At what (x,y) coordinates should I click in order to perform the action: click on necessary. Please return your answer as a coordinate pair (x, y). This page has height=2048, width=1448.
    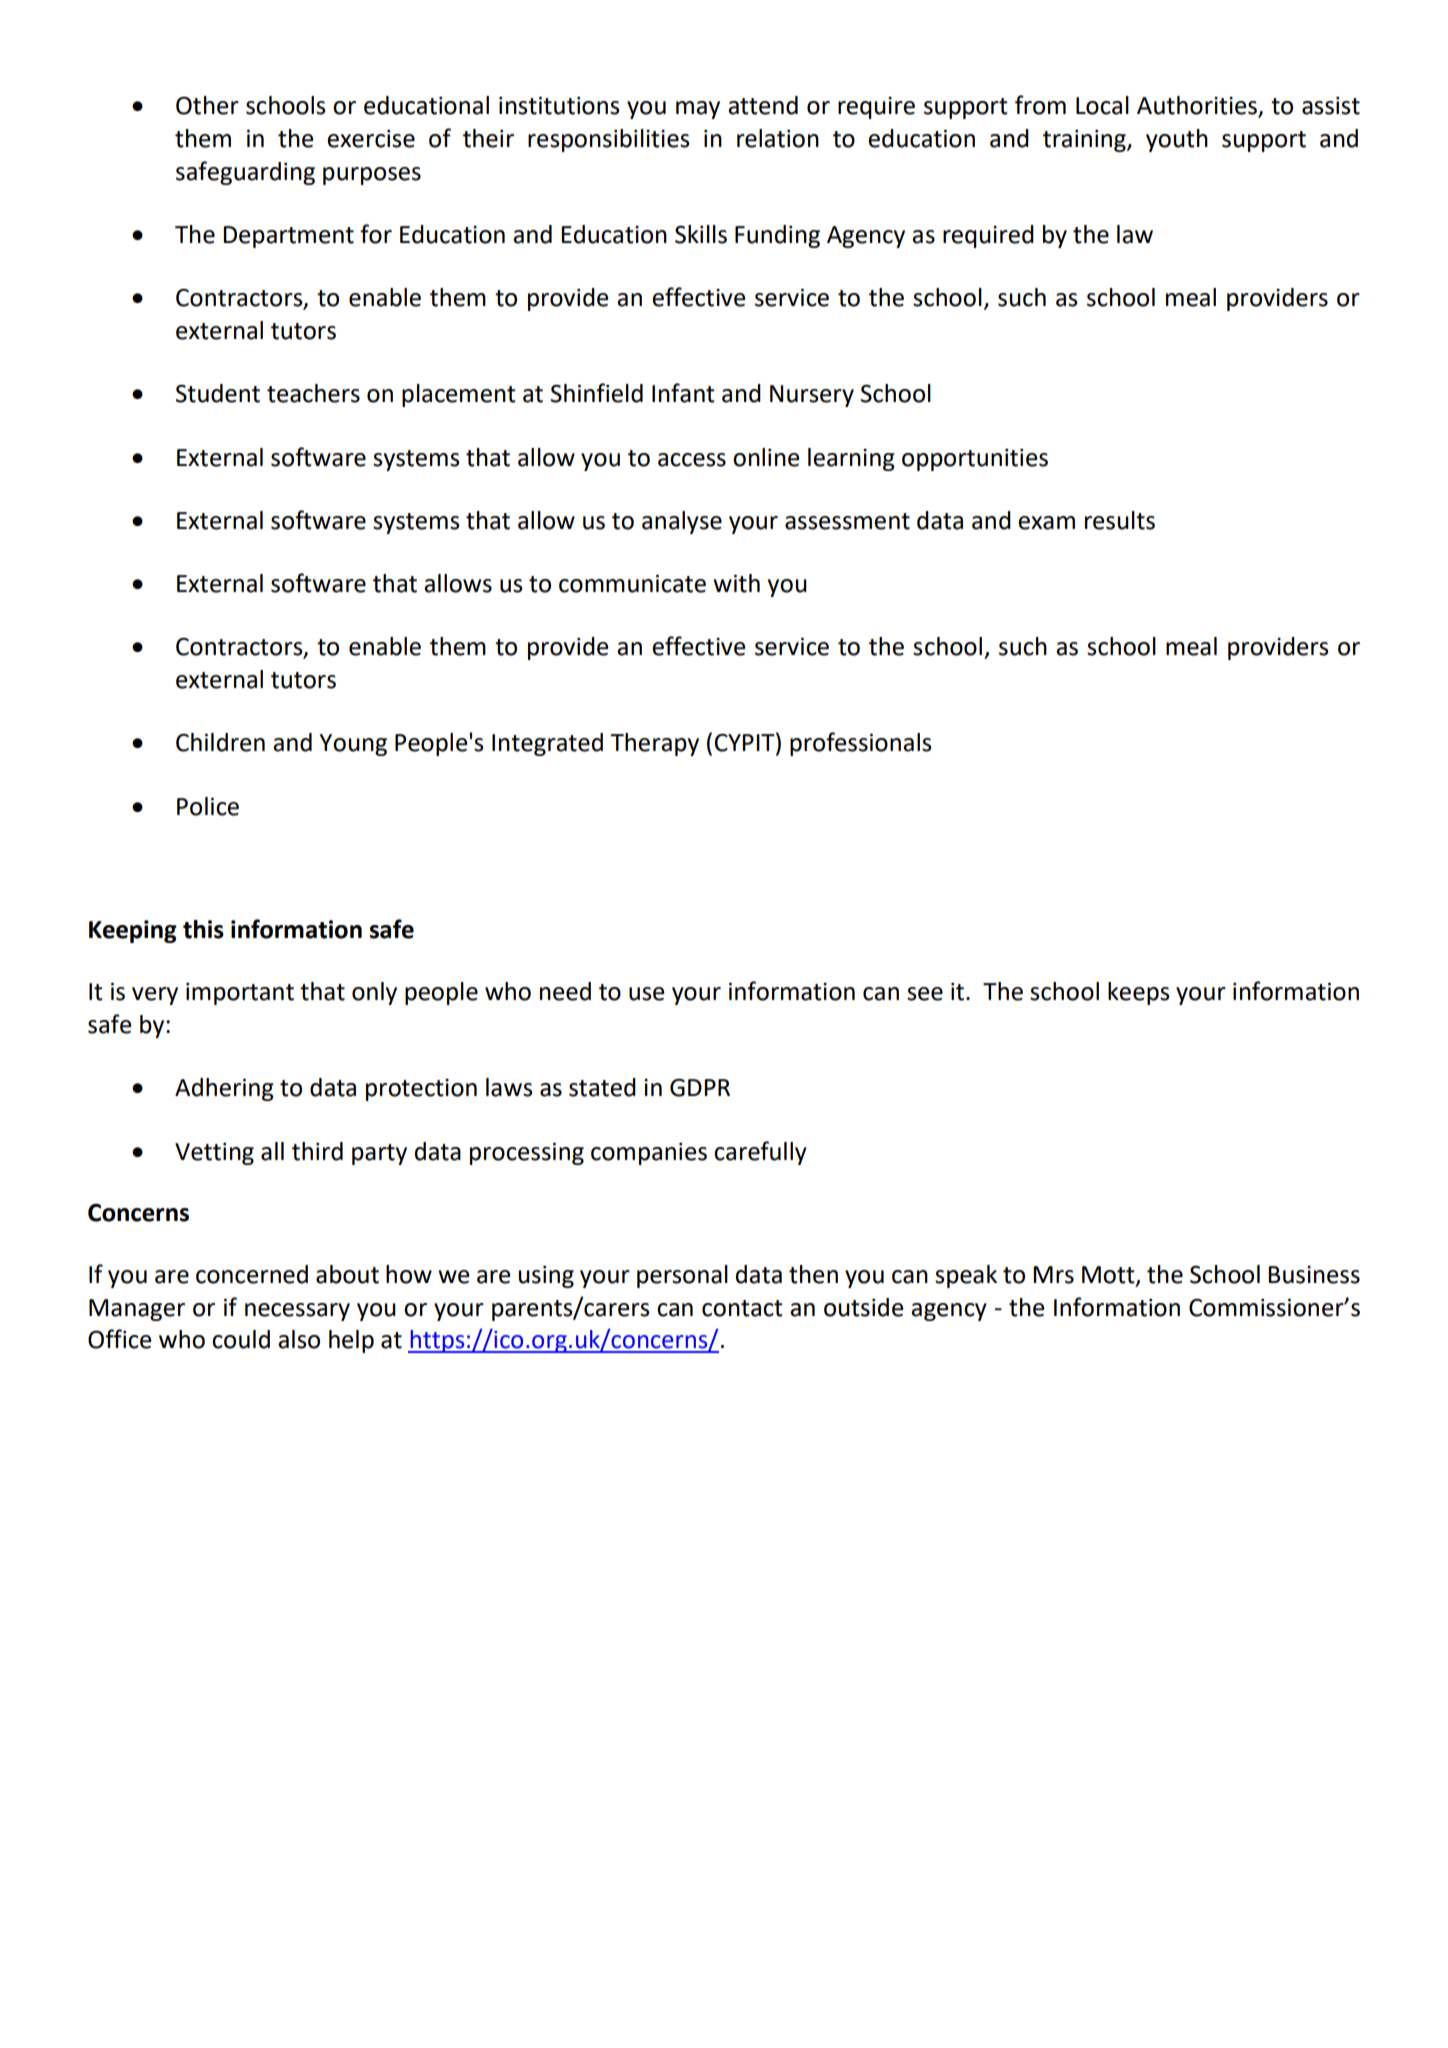
    Looking at the image, I should click on (297, 1312).
